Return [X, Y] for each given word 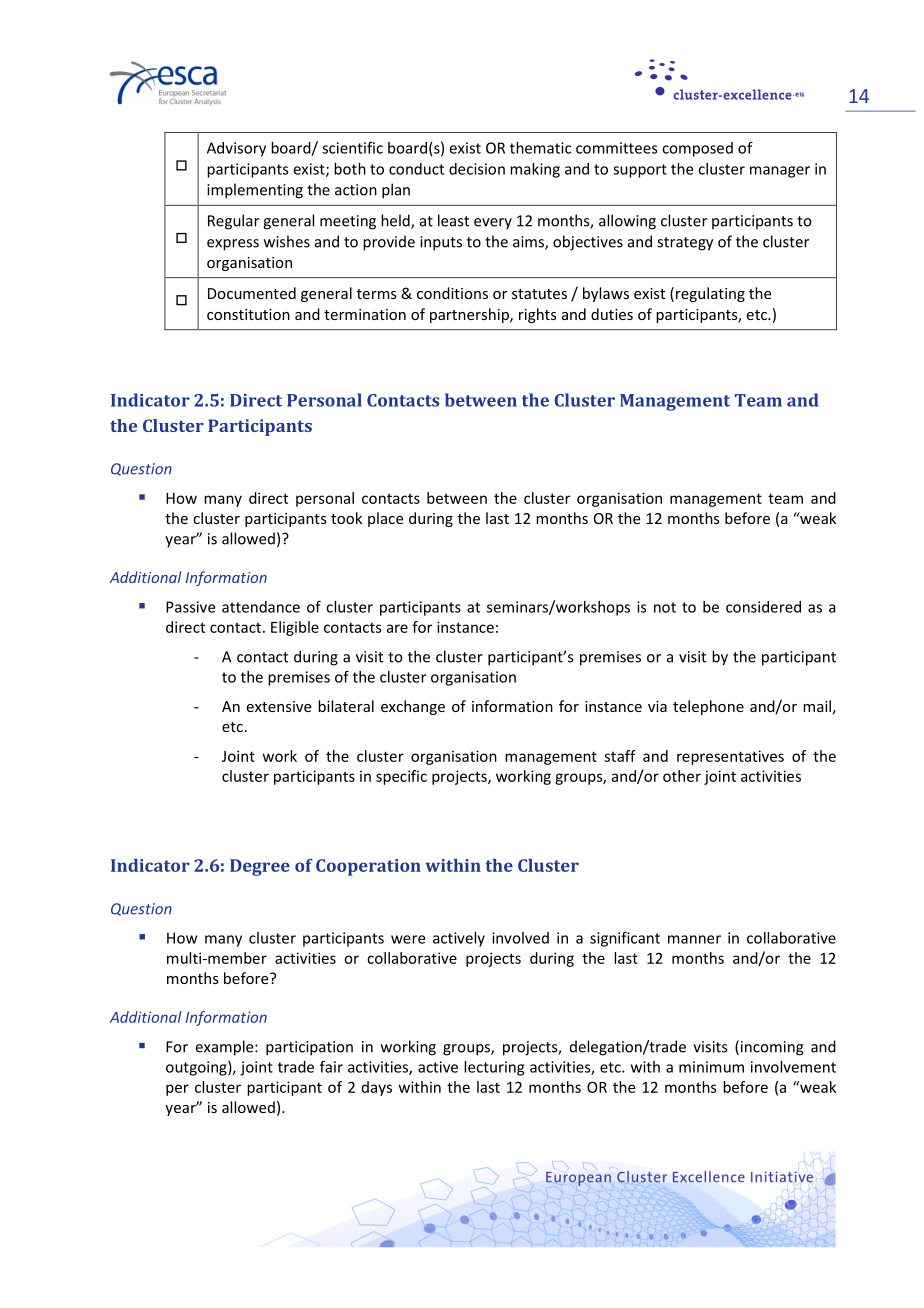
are [397, 628]
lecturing [494, 1068]
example [226, 1048]
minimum [711, 1067]
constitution [248, 314]
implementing [255, 191]
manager [780, 172]
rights [538, 315]
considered [763, 607]
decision [477, 169]
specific [401, 777]
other [682, 776]
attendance [261, 607]
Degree [260, 867]
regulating [710, 294]
